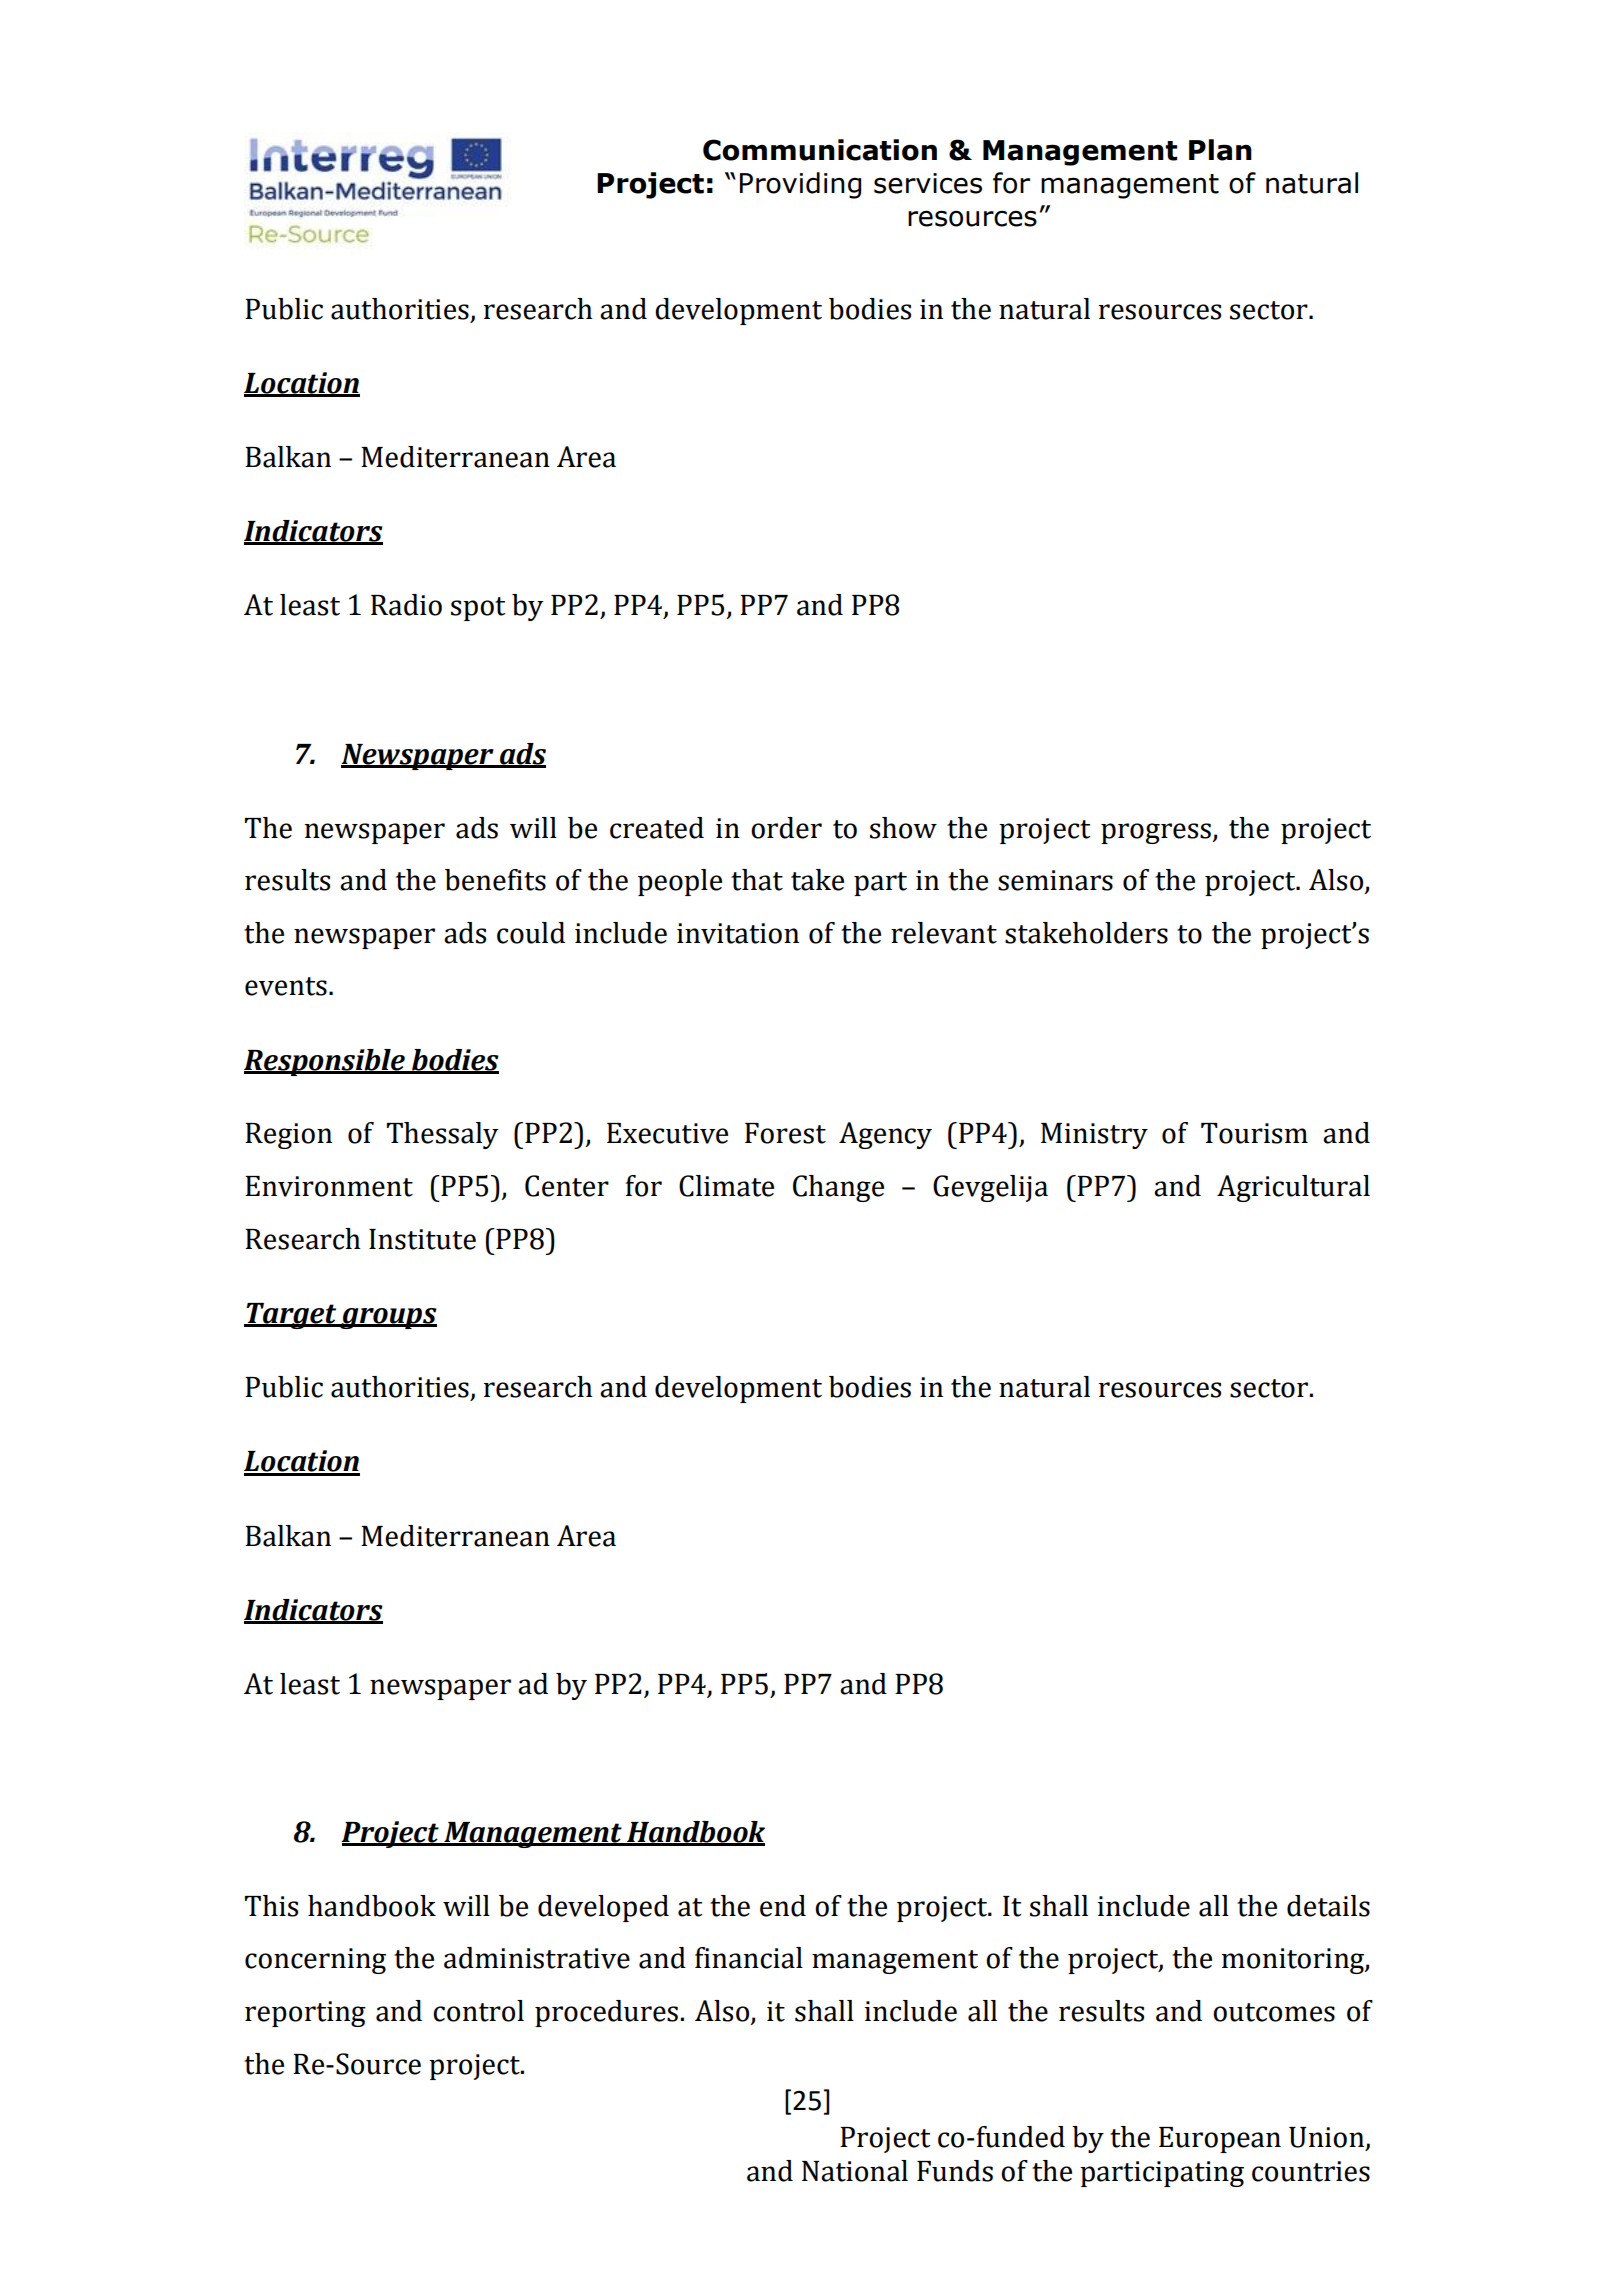 The width and height of the screenshot is (1615, 2284). Describe the element at coordinates (478, 2011) in the screenshot. I see `control` at that location.
